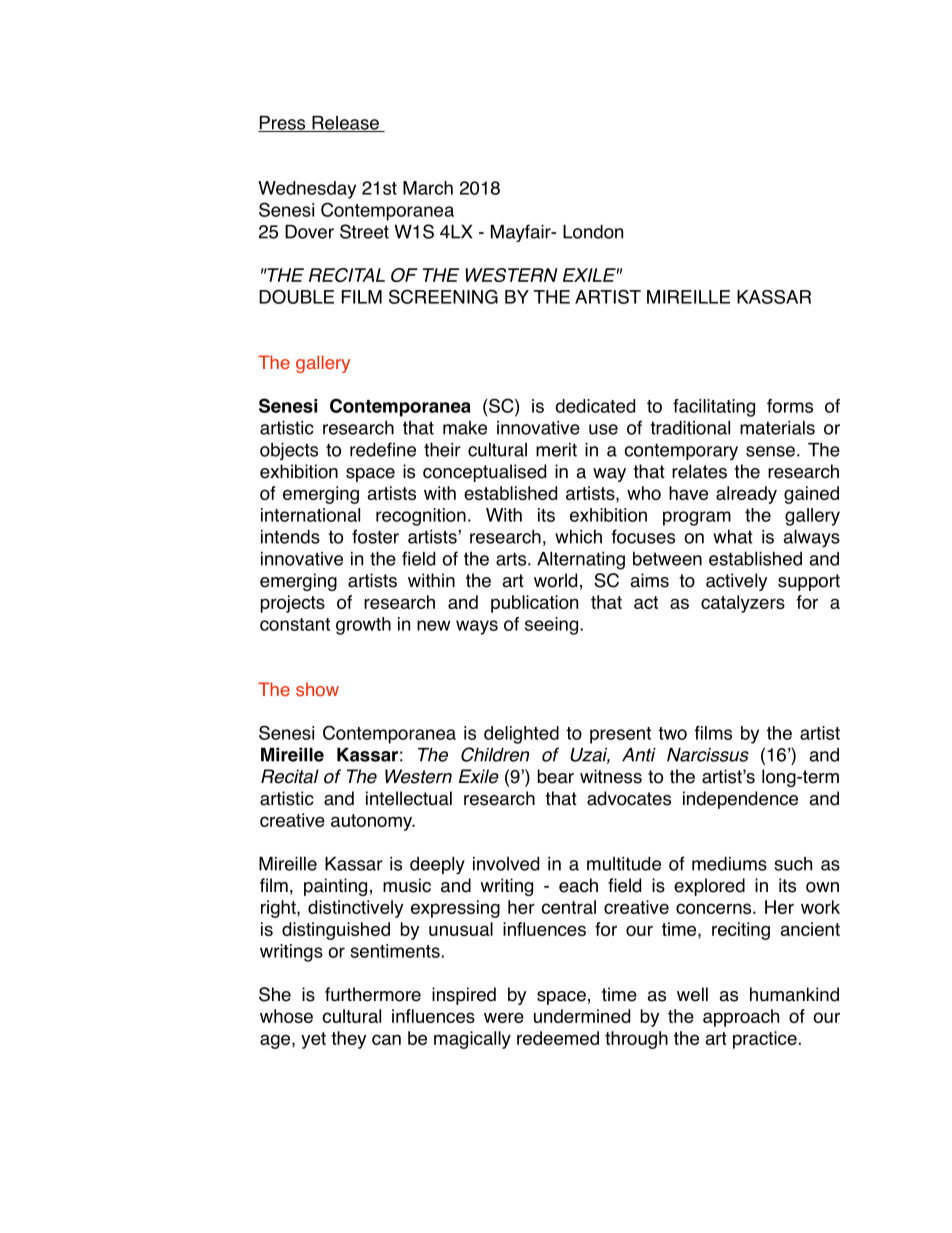 The width and height of the screenshot is (952, 1233). What do you see at coordinates (714, 408) in the screenshot?
I see `facilitating` at bounding box center [714, 408].
